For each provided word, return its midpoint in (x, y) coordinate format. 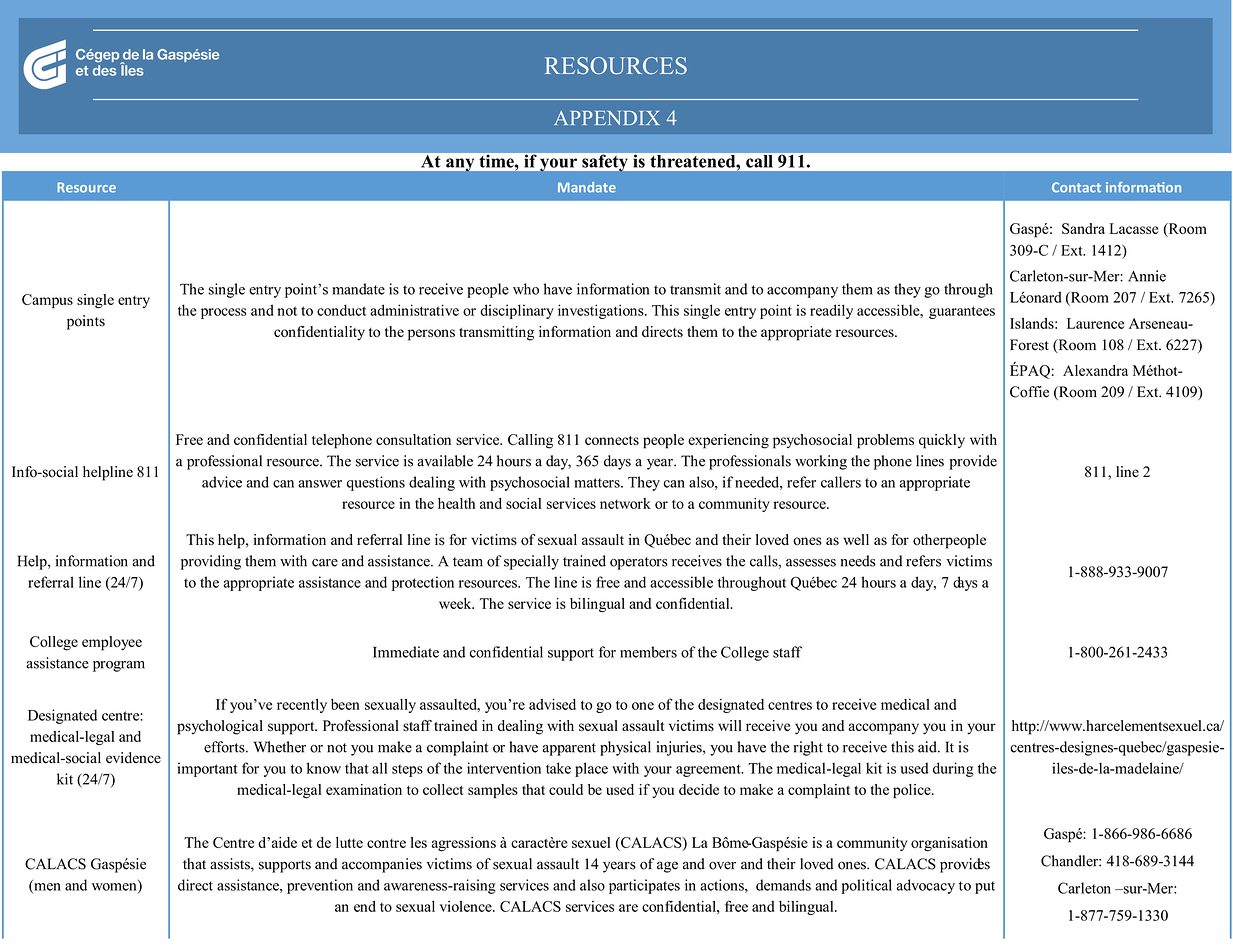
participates (644, 886)
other (929, 539)
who (526, 289)
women (115, 888)
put (985, 887)
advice (222, 482)
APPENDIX (607, 118)
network (625, 503)
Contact (1076, 187)
